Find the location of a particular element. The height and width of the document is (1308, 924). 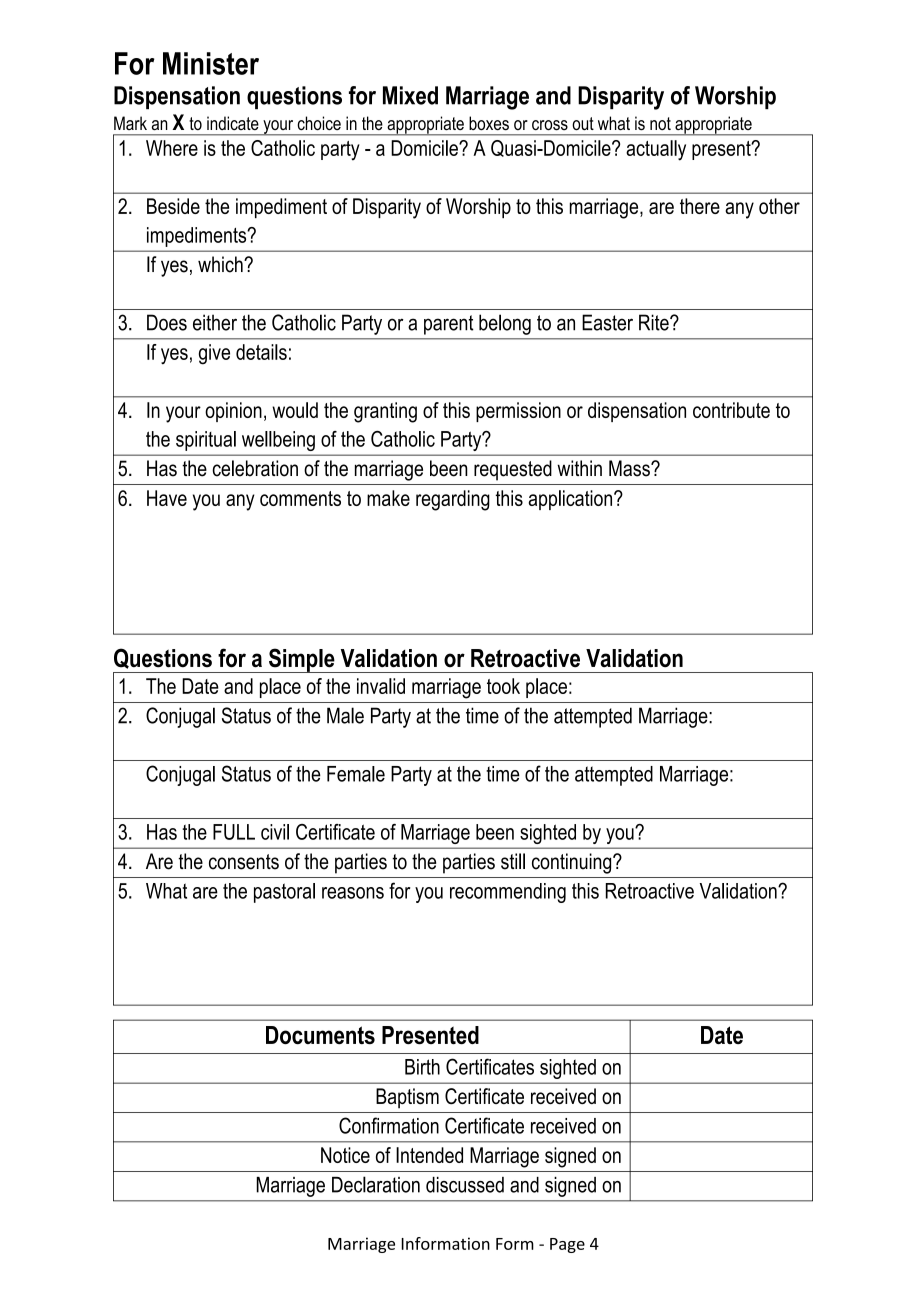

Notice is located at coordinates (345, 1155).
